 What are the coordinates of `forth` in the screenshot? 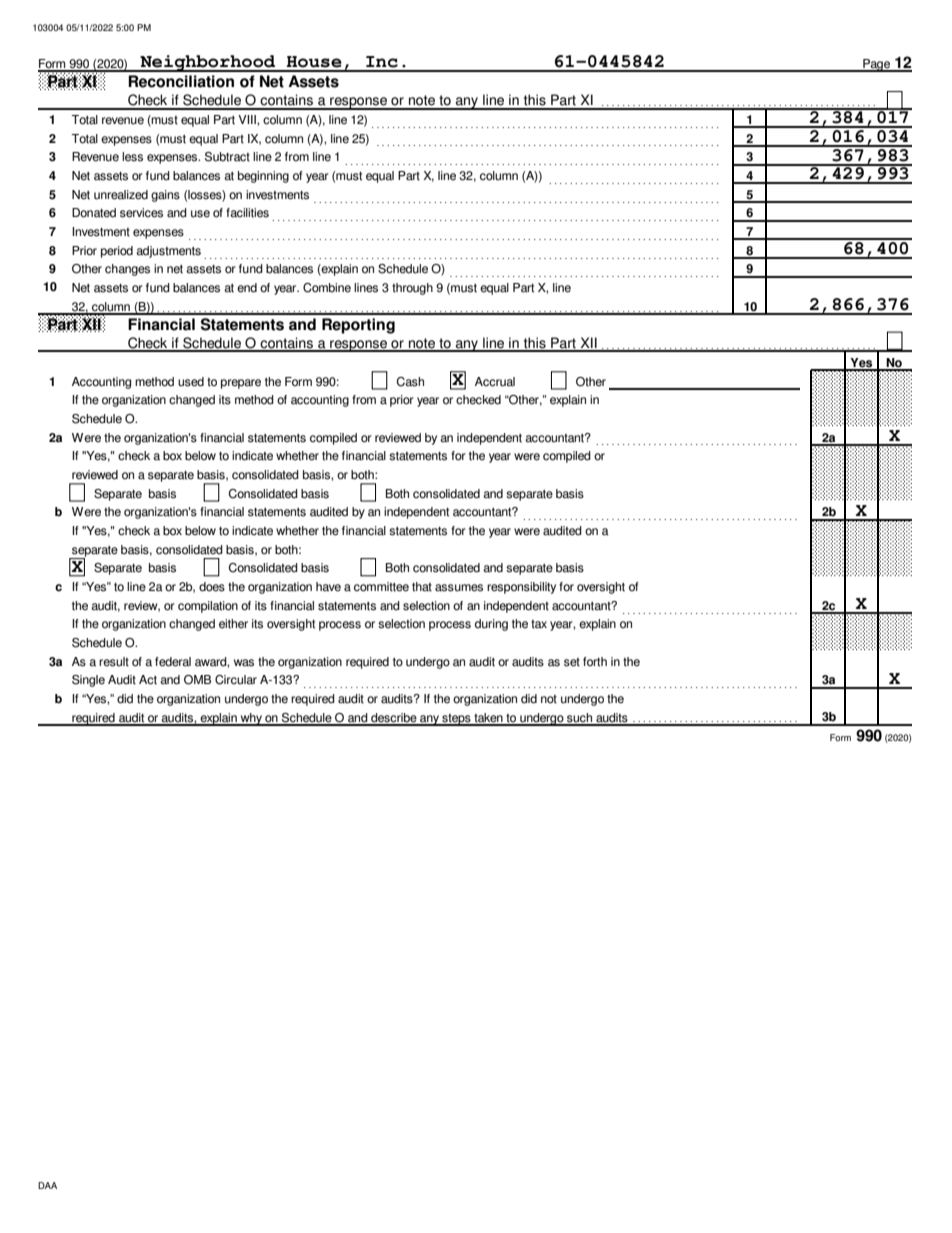 It's located at (595, 662).
